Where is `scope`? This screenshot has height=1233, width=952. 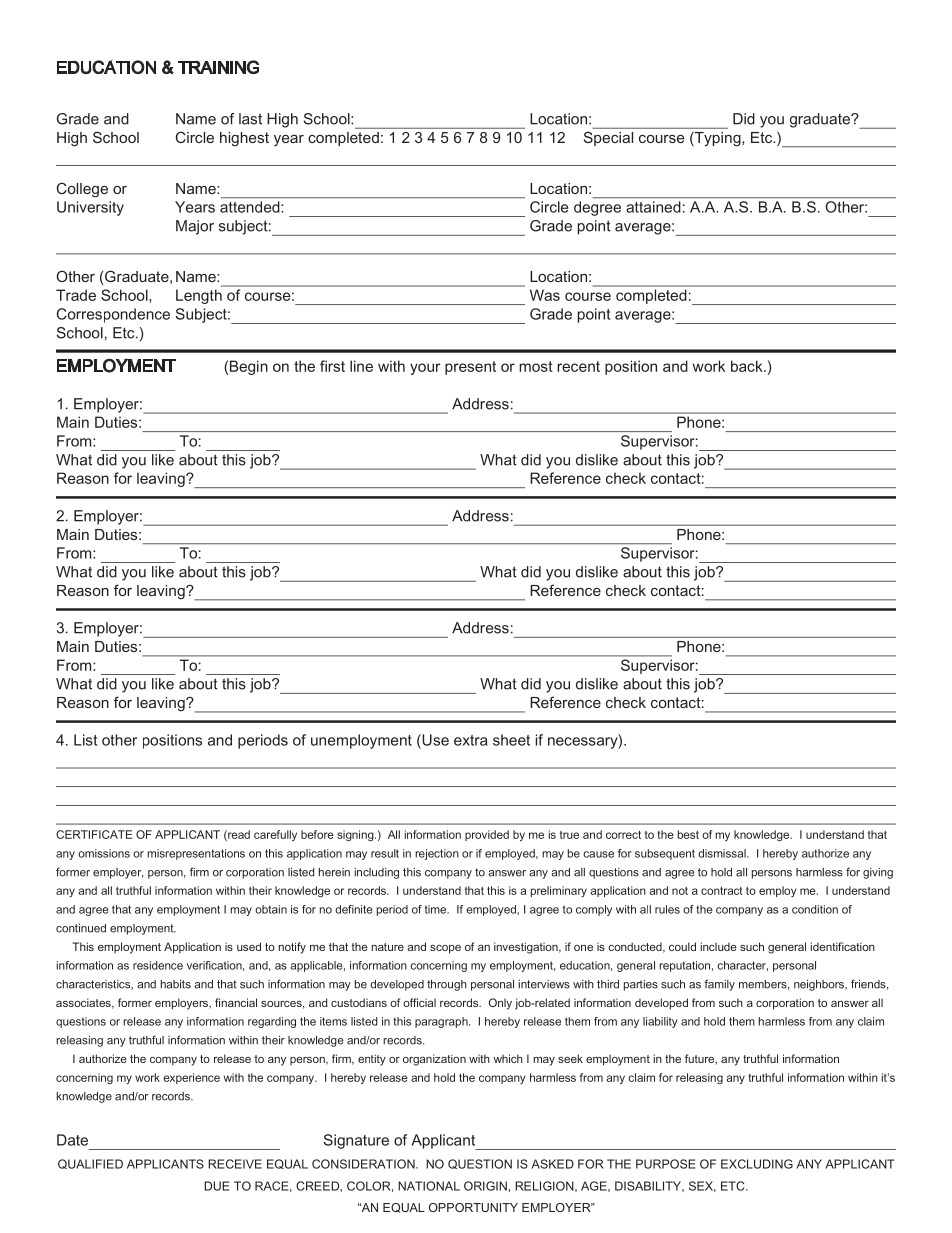 scope is located at coordinates (445, 949).
